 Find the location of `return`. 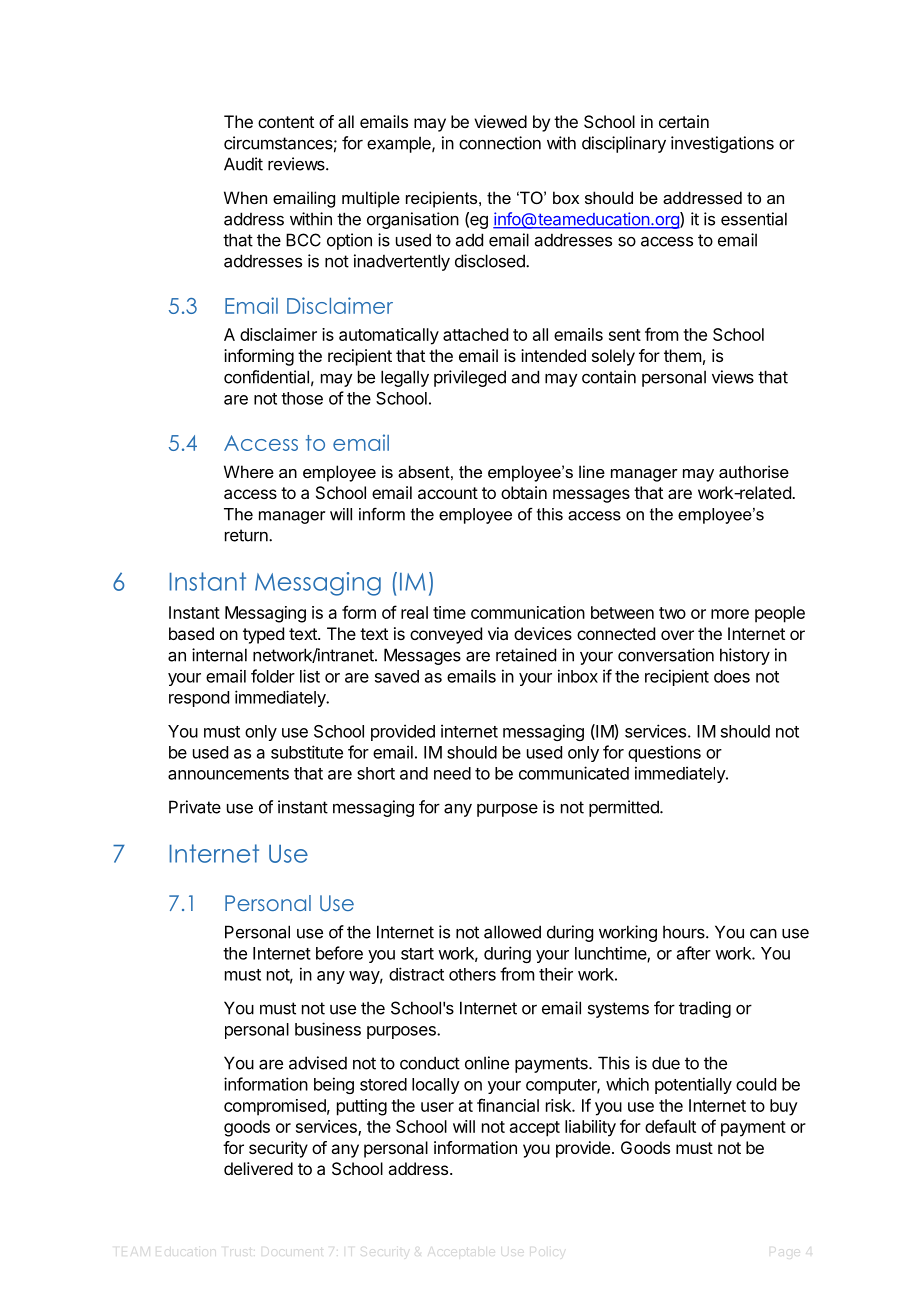

return is located at coordinates (247, 535).
